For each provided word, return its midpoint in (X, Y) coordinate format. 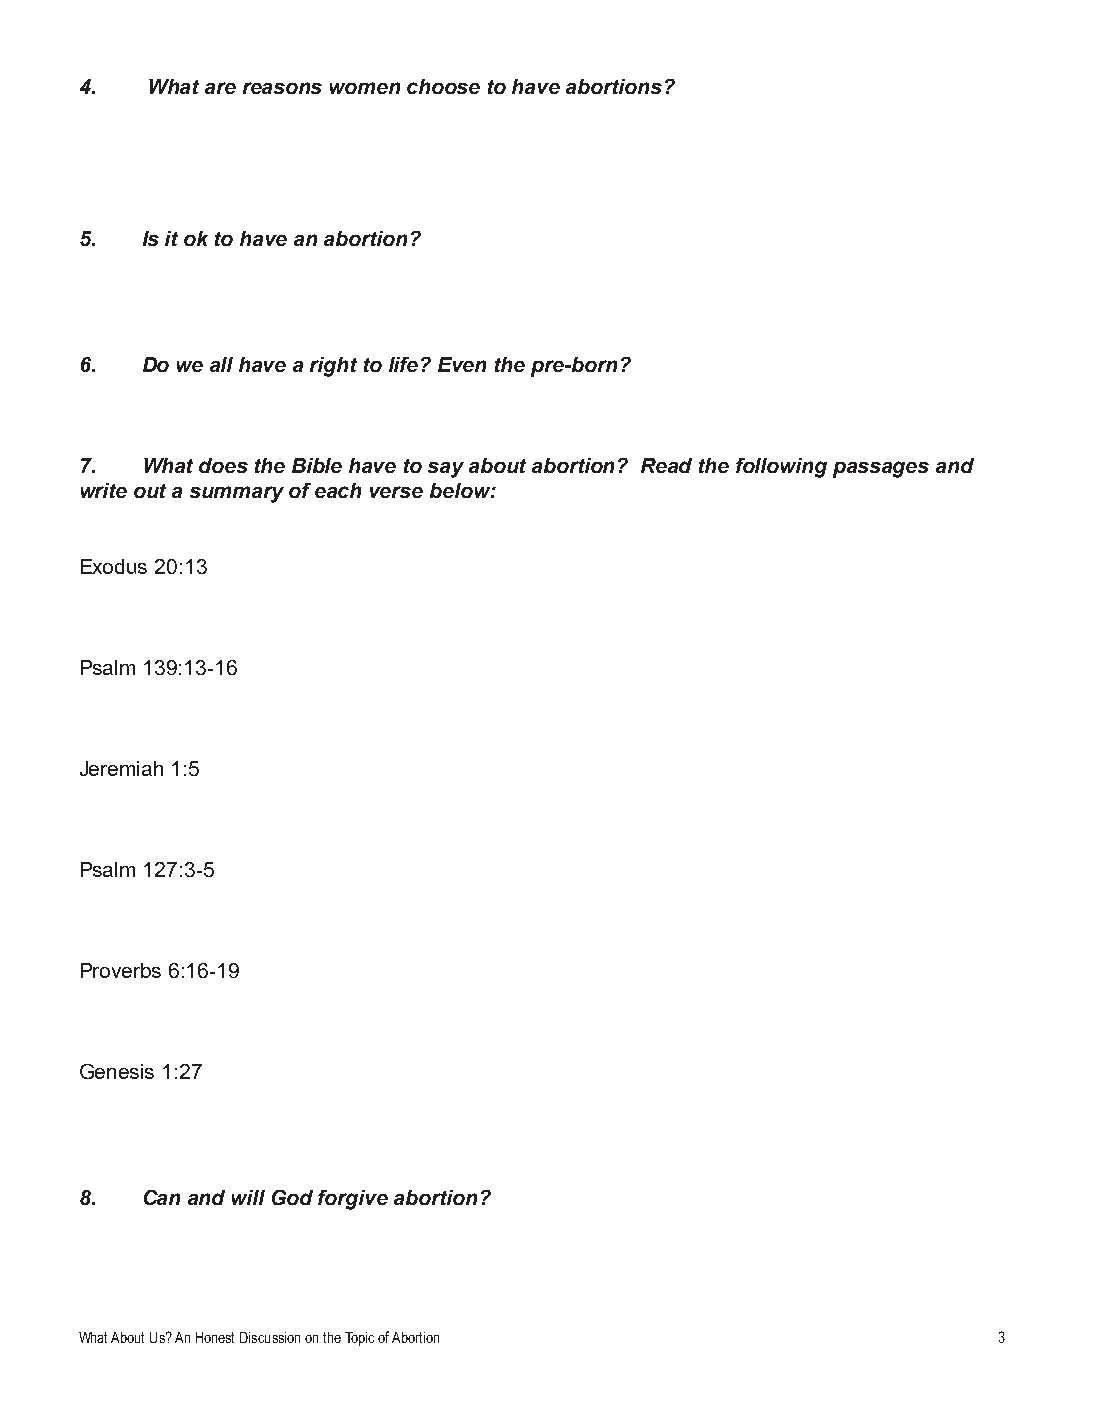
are (220, 88)
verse (396, 492)
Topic (359, 1339)
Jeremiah (121, 768)
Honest (215, 1337)
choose (443, 86)
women (365, 88)
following (781, 468)
